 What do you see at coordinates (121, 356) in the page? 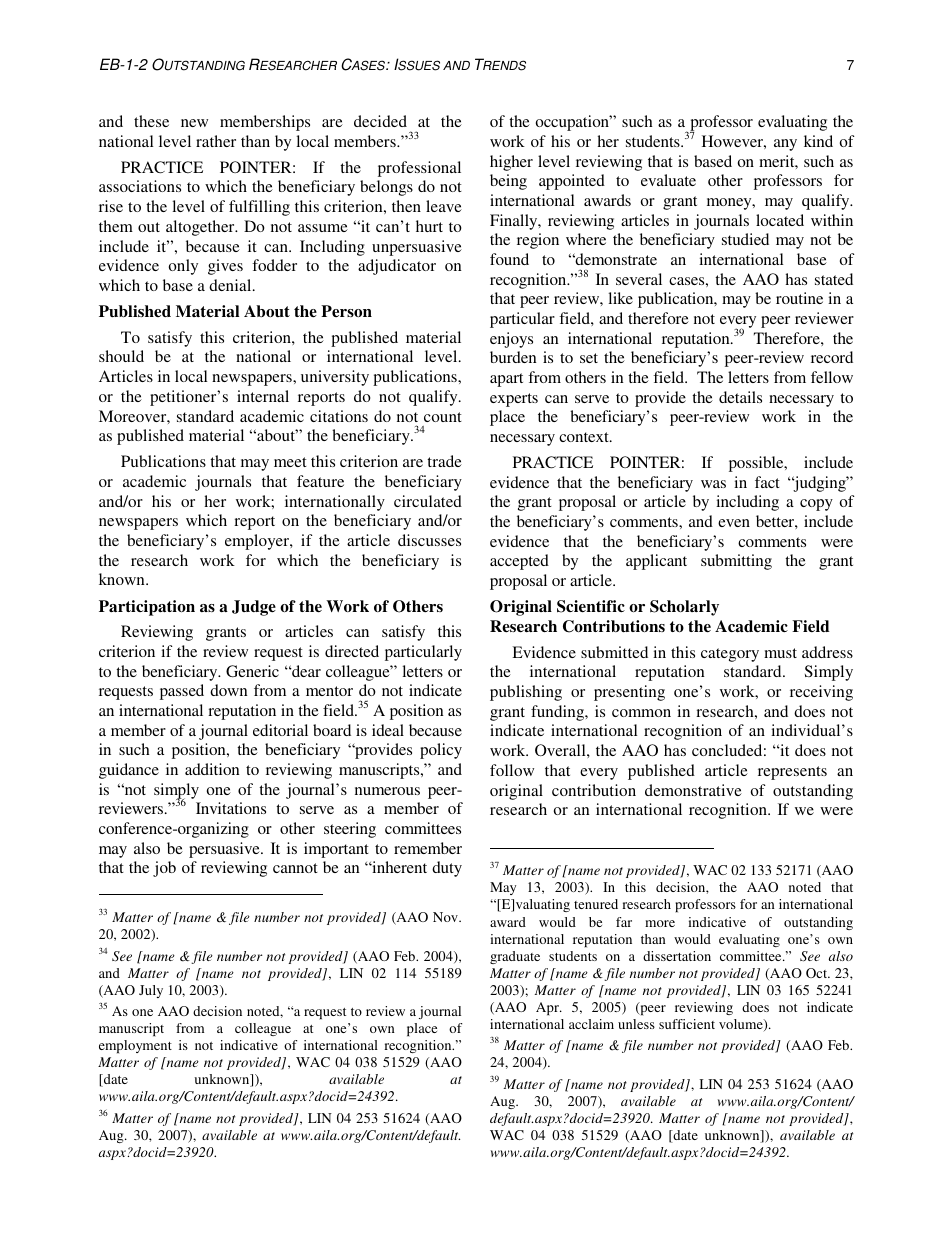
I see `should` at bounding box center [121, 356].
